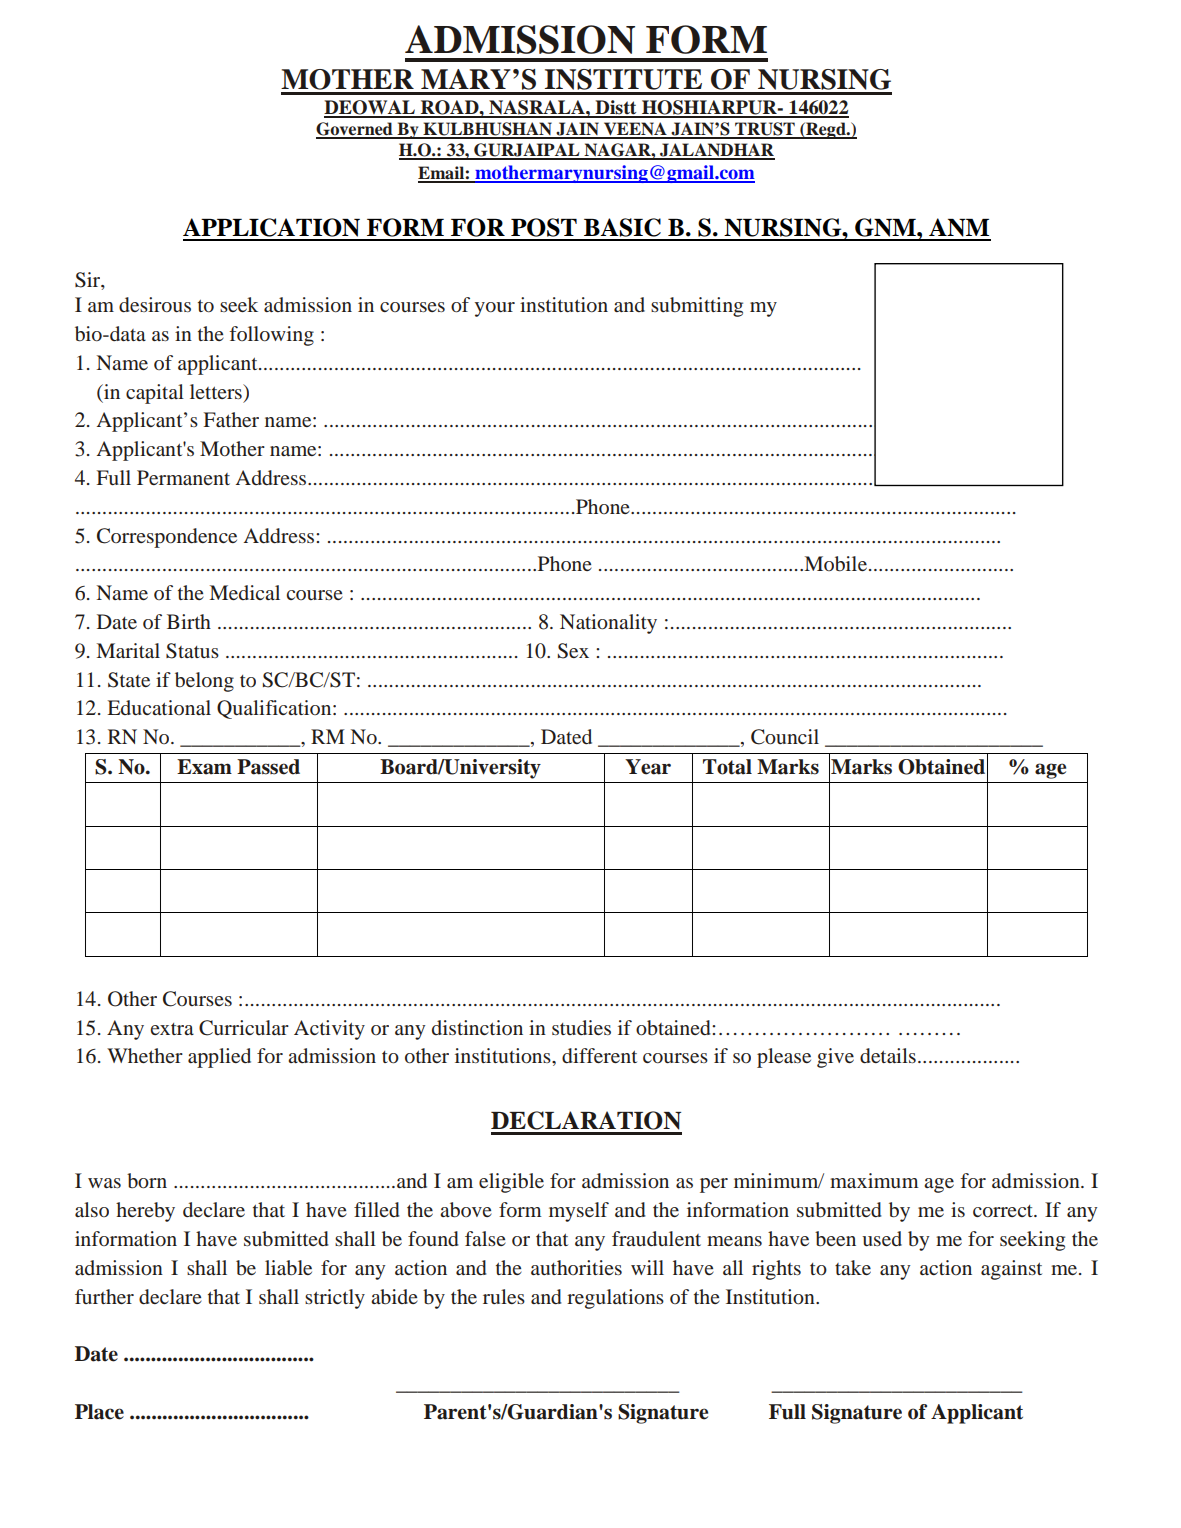 This screenshot has height=1528, width=1181. I want to click on Mobile, so click(834, 564).
